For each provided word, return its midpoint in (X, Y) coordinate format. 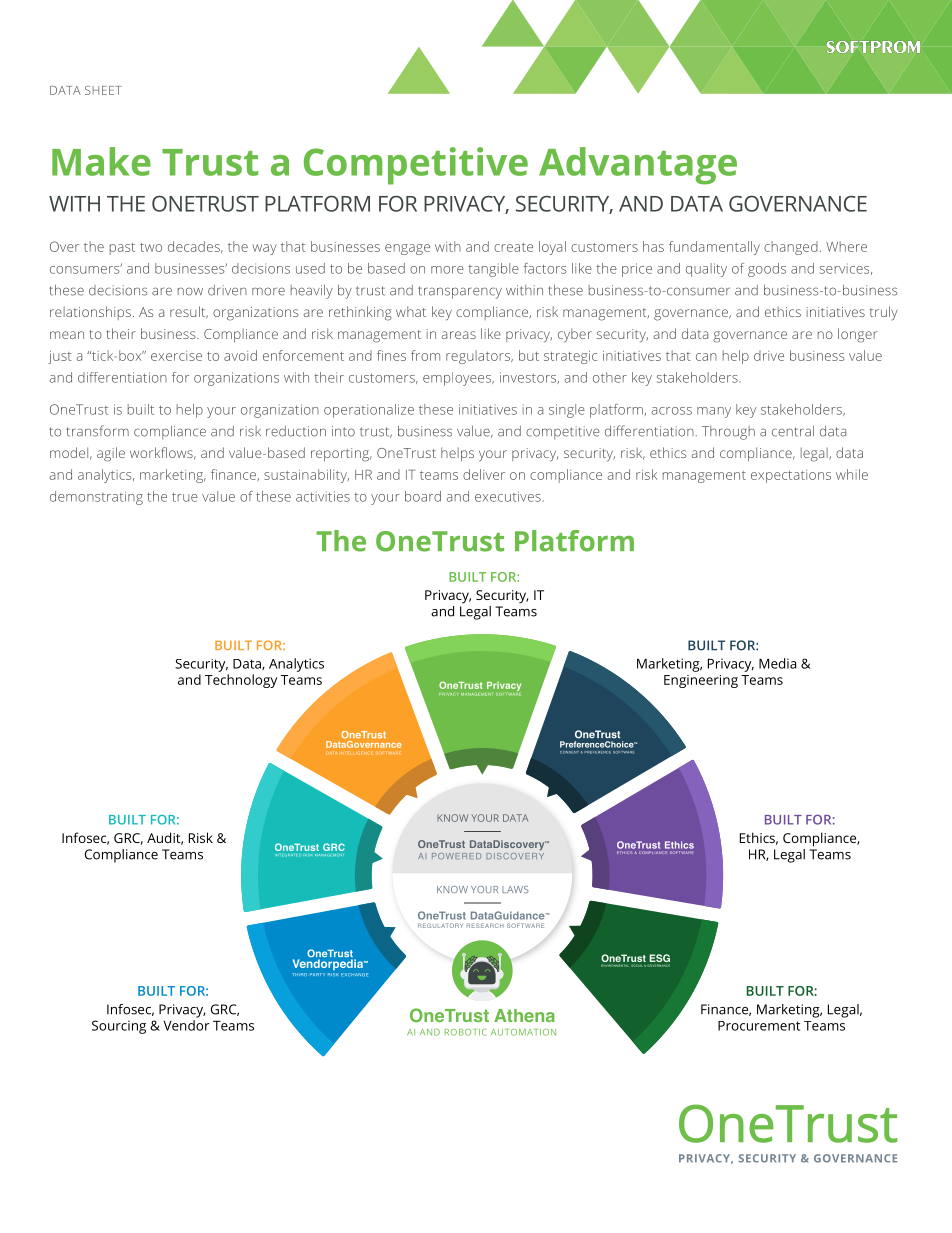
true (185, 497)
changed (791, 248)
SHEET (103, 90)
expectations (791, 476)
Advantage (638, 166)
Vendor (186, 1025)
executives (508, 496)
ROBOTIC (466, 1032)
